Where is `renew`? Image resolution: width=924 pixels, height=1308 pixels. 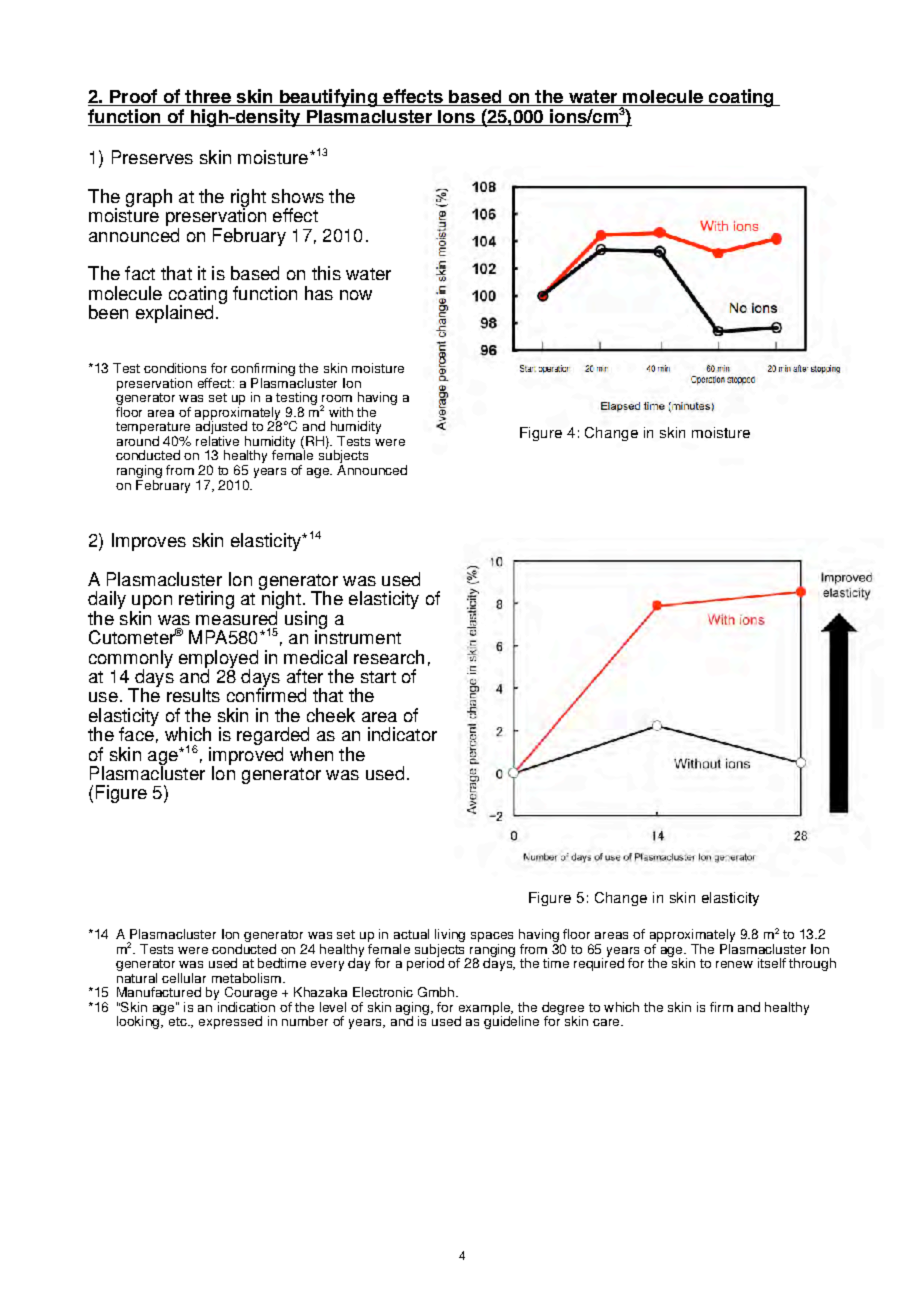 renew is located at coordinates (734, 964).
